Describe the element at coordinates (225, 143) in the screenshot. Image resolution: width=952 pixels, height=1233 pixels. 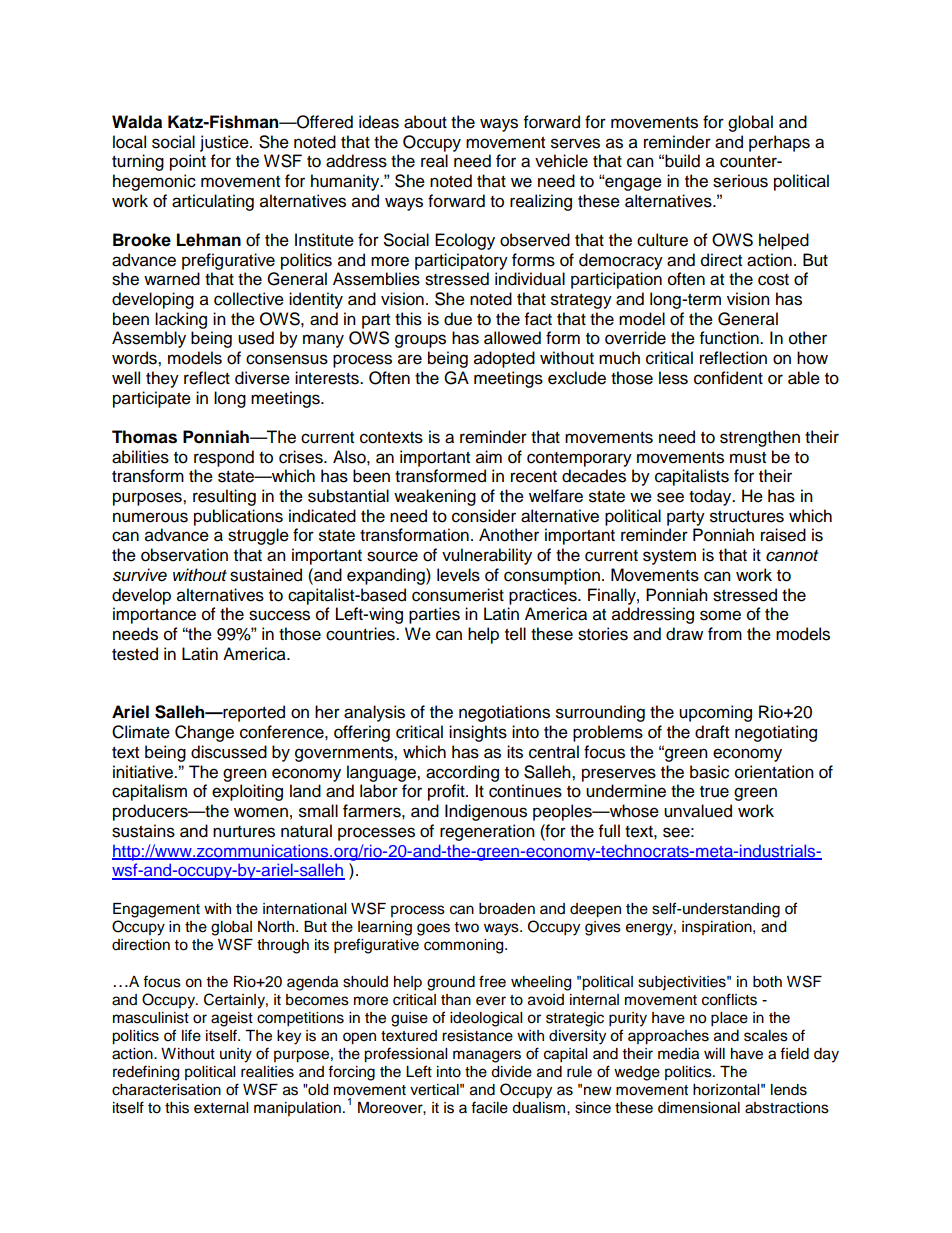
I see `justice` at that location.
